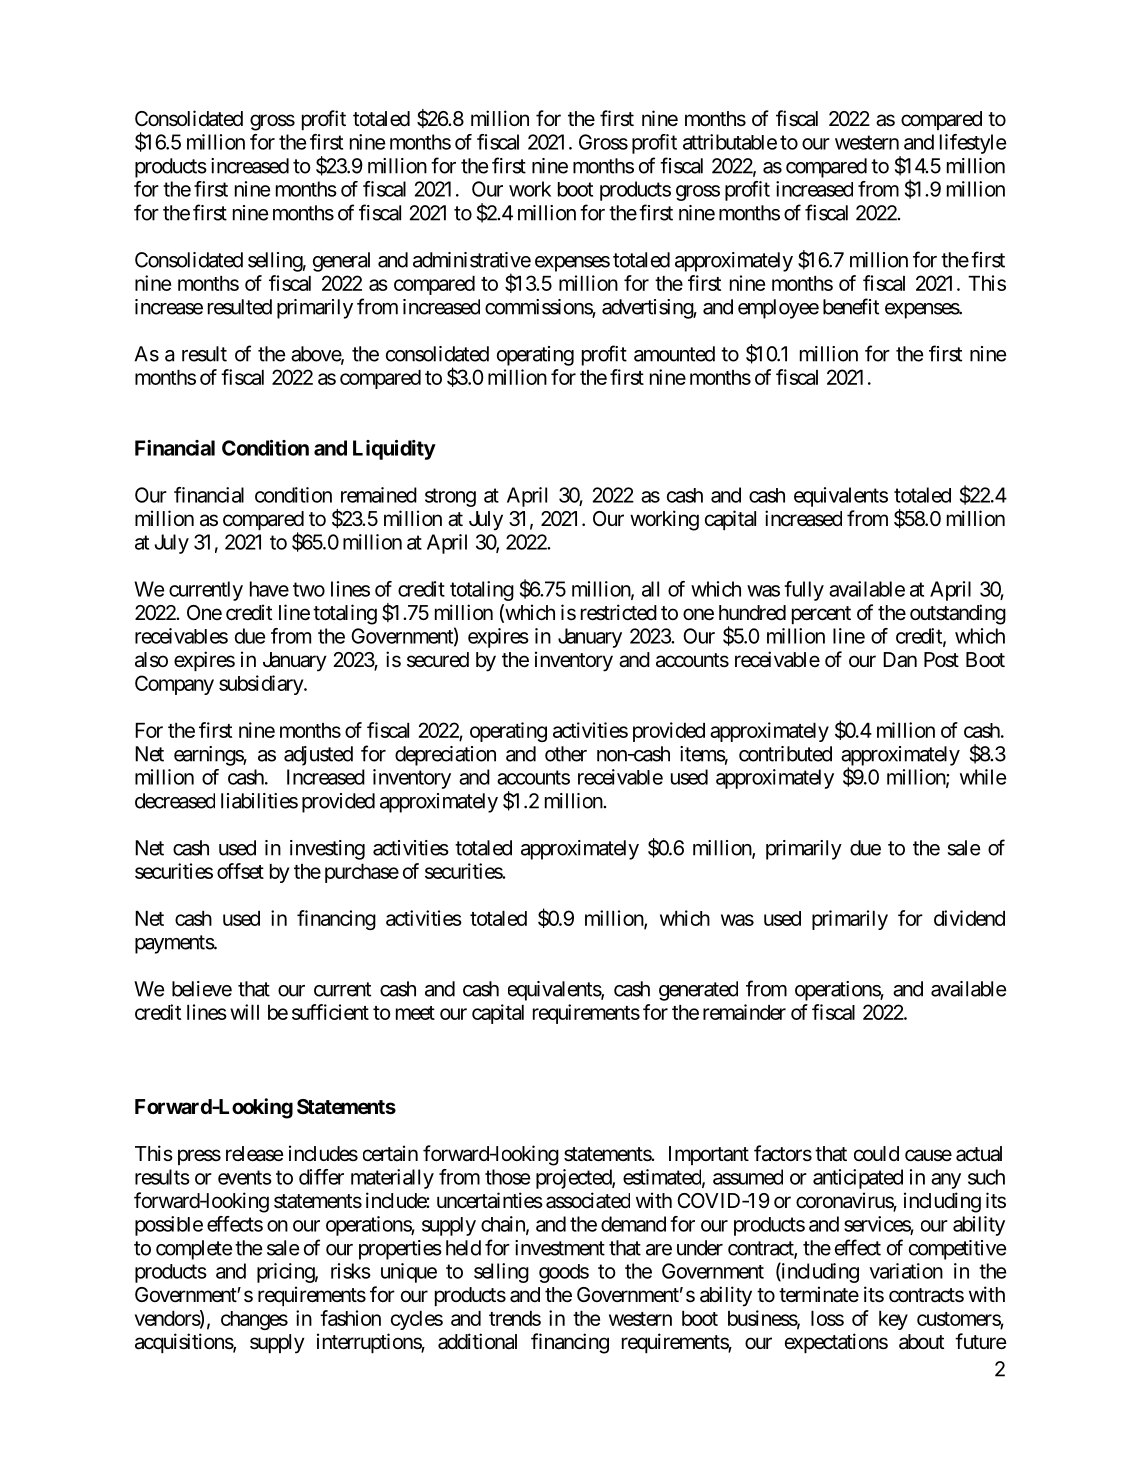 The width and height of the document is (1138, 1473). I want to click on benefit, so click(851, 306).
